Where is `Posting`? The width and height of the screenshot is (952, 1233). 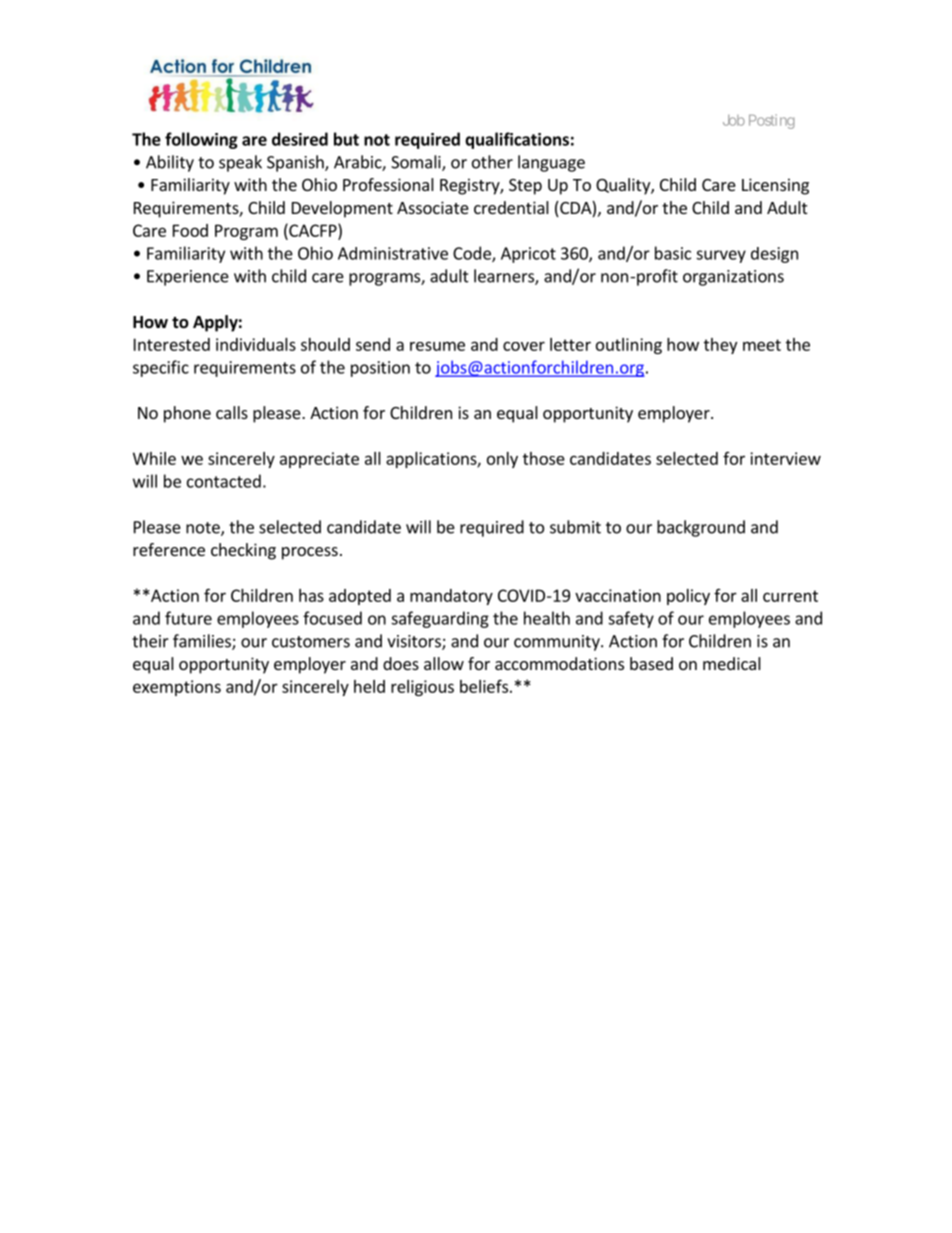
Posting is located at coordinates (772, 121).
